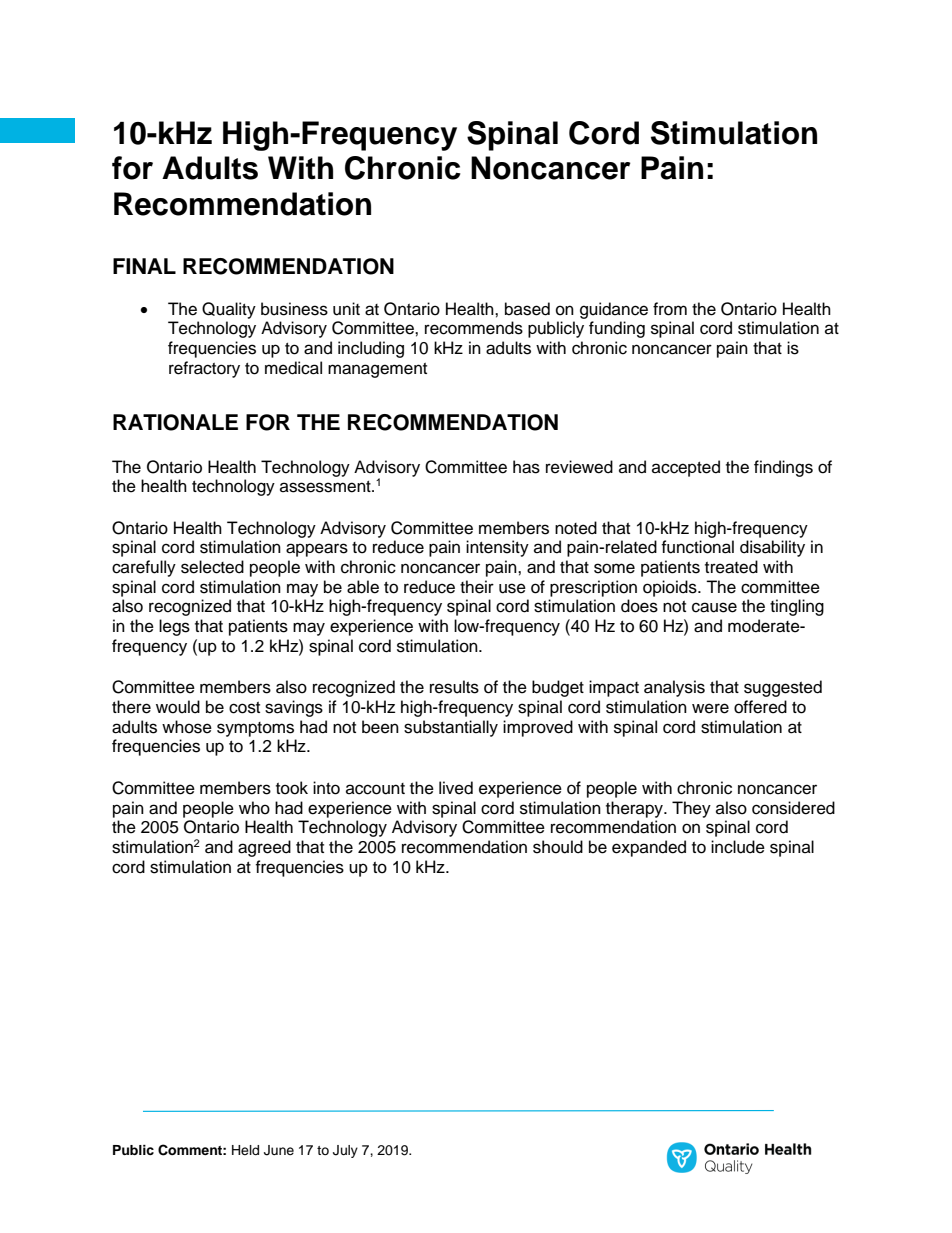  What do you see at coordinates (649, 848) in the image?
I see `expanded` at bounding box center [649, 848].
